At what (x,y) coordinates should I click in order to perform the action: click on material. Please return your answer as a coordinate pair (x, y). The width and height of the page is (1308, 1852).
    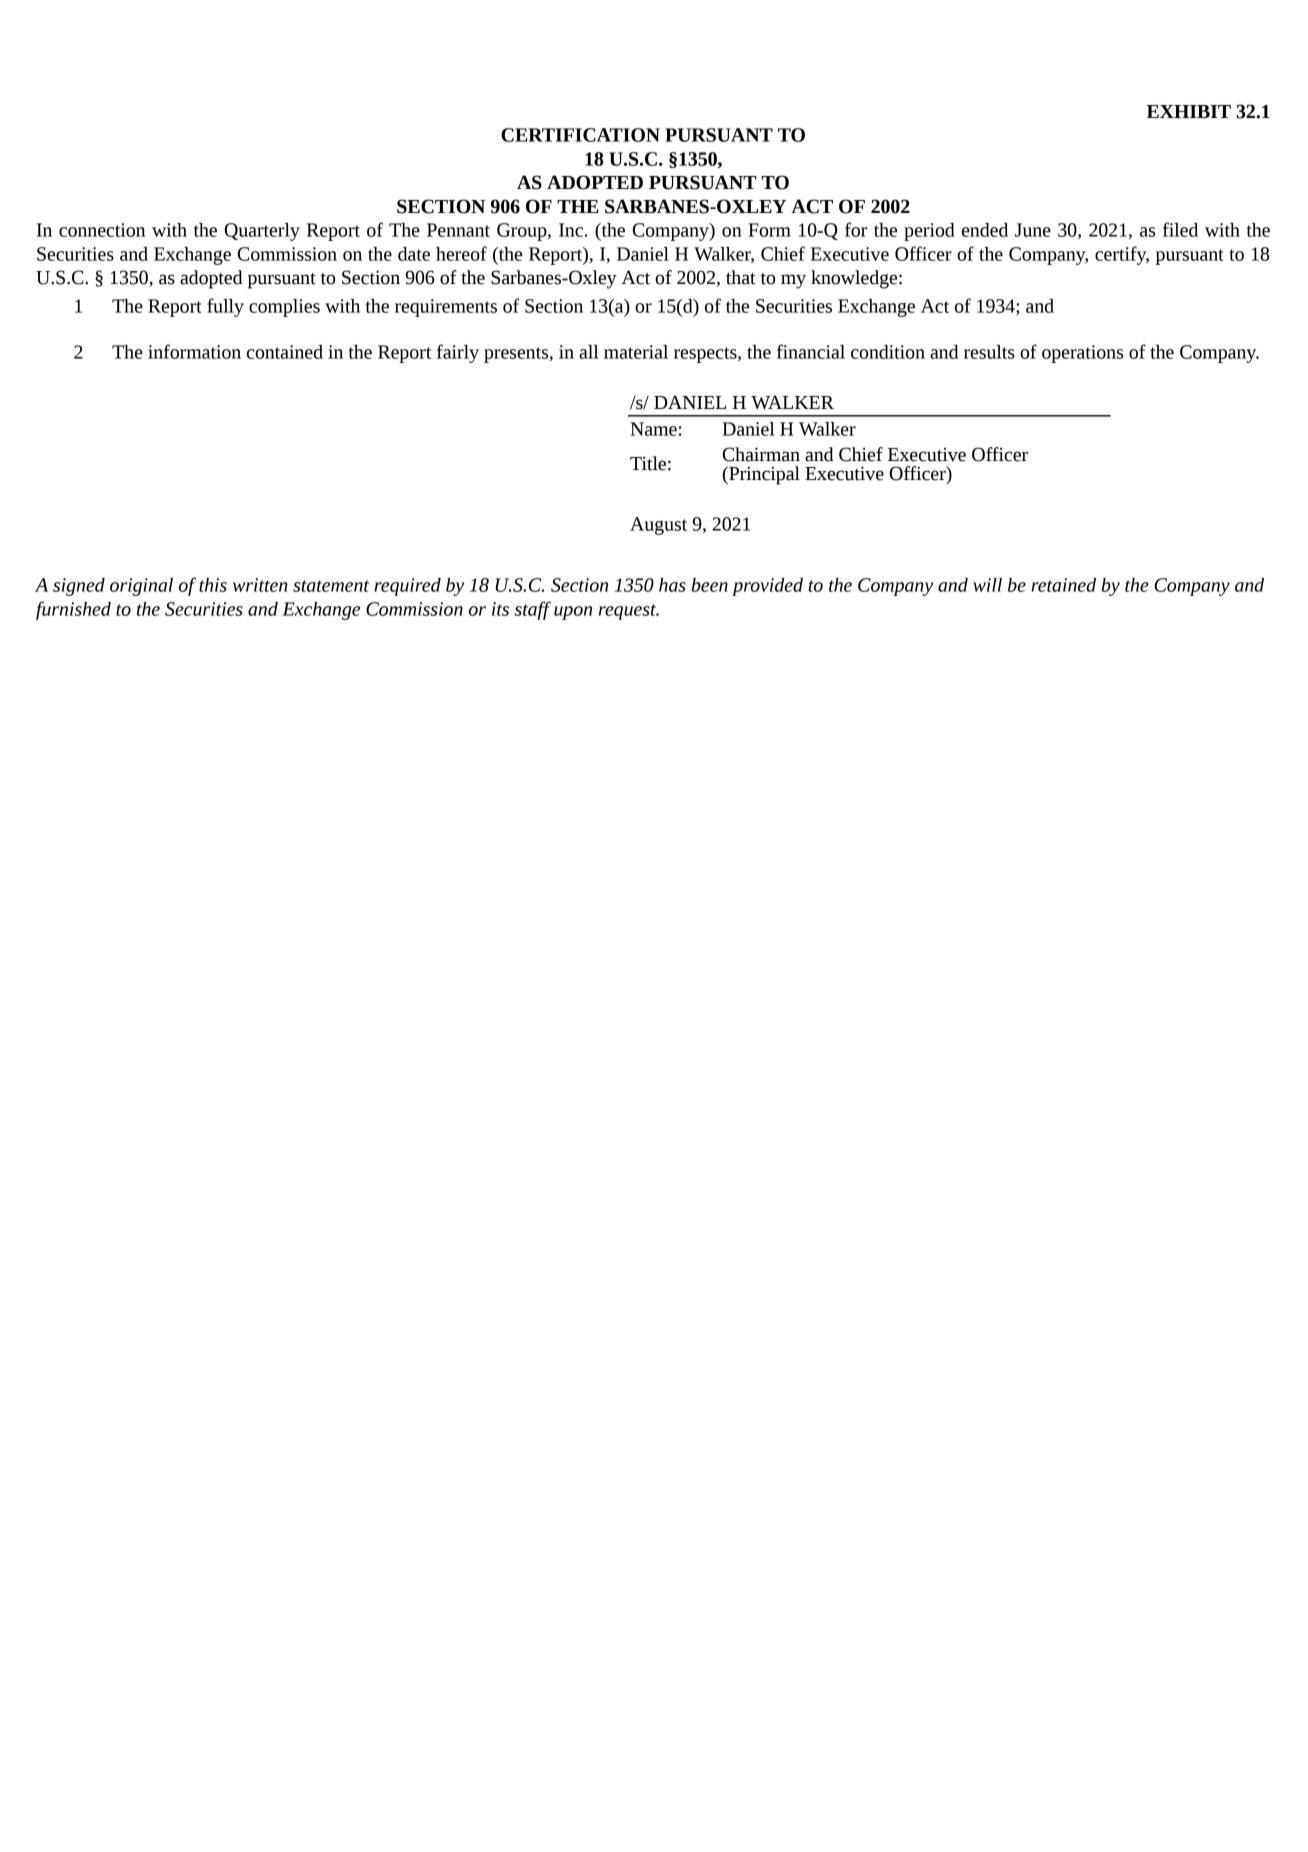
    Looking at the image, I should click on (636, 352).
